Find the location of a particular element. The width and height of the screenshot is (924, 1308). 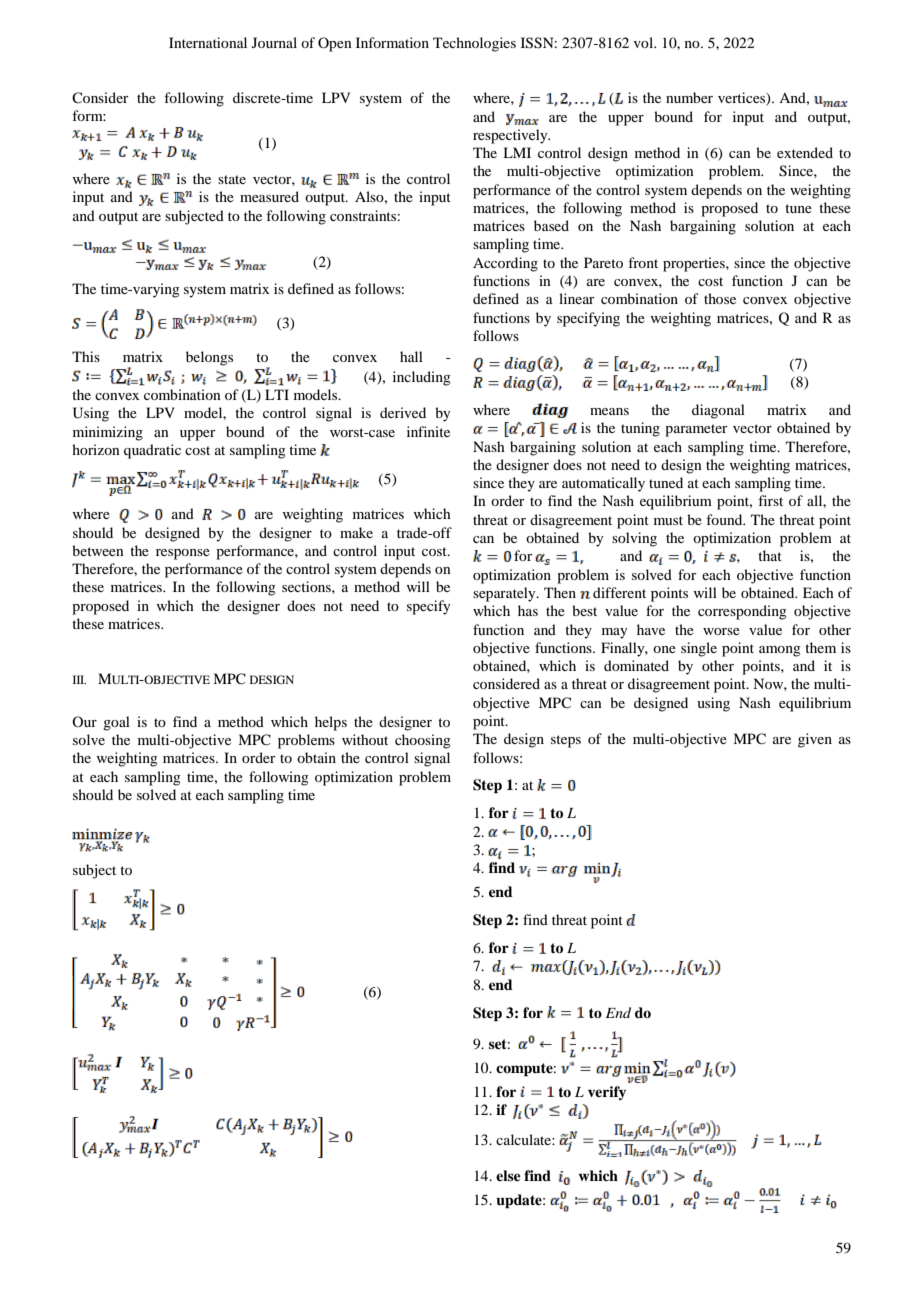

without is located at coordinates (365, 739).
